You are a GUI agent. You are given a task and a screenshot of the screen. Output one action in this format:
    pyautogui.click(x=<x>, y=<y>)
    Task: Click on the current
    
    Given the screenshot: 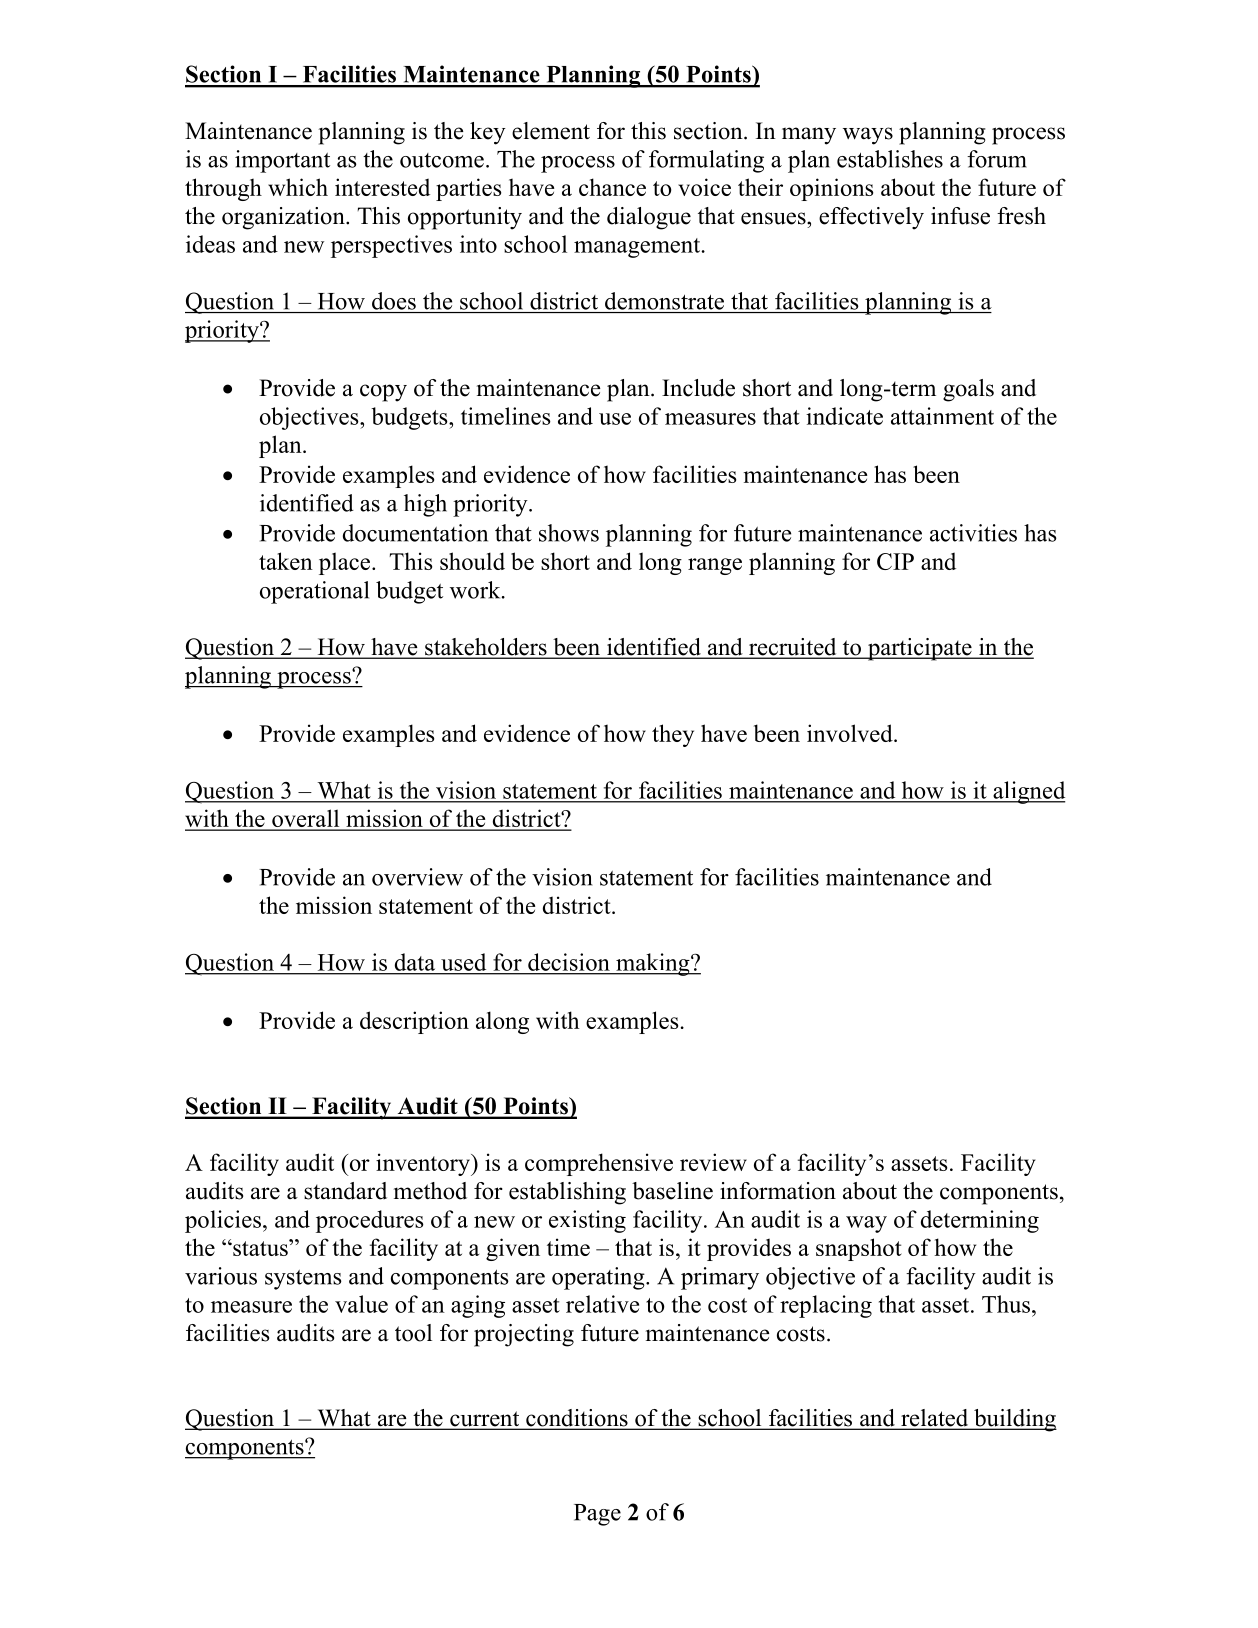 What is the action you would take?
    pyautogui.click(x=485, y=1420)
